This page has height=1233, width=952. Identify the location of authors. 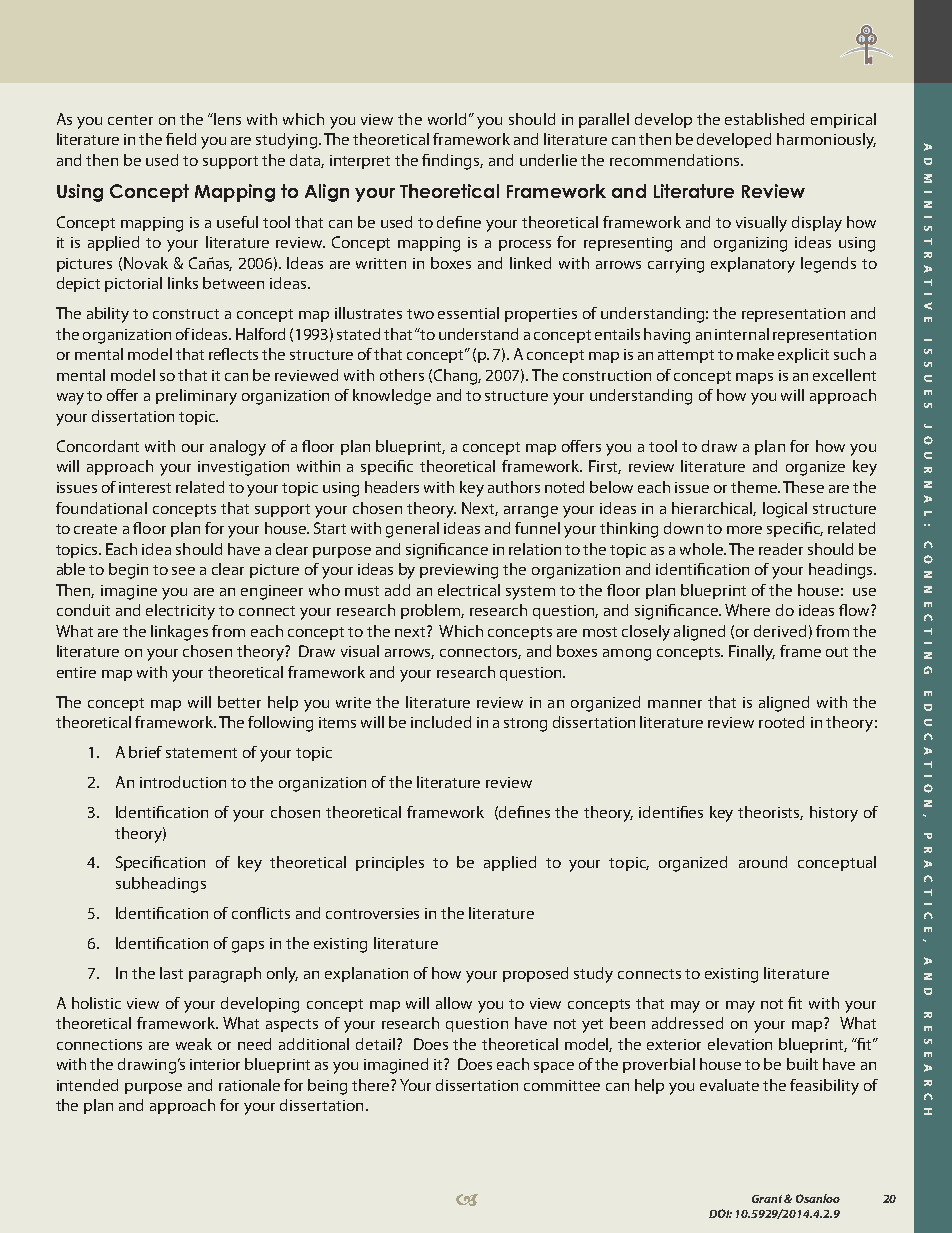
(514, 487).
